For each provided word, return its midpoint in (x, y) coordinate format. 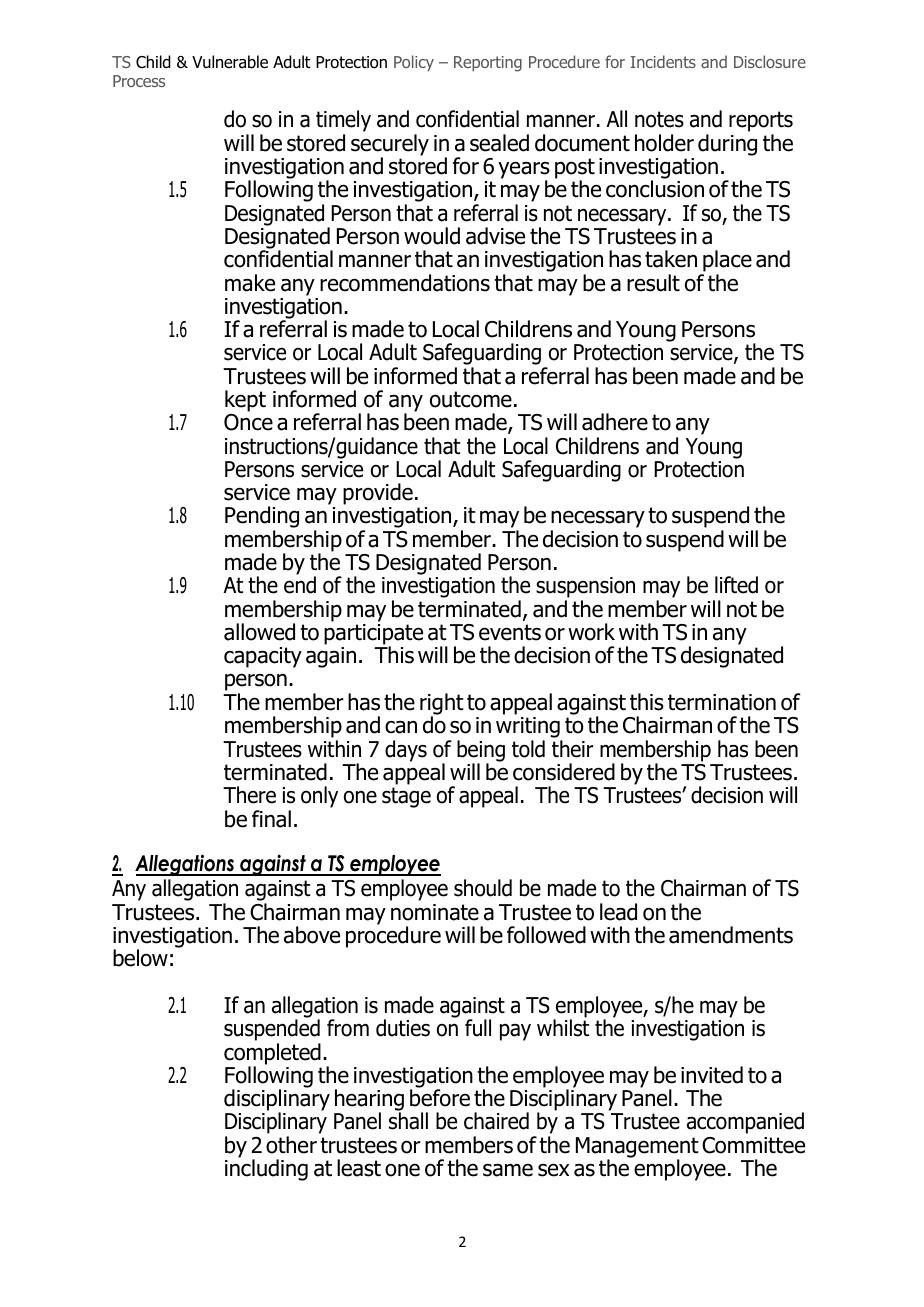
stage (406, 797)
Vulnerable (230, 62)
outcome (471, 399)
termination (722, 702)
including (266, 1169)
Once (248, 422)
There (249, 795)
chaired (496, 1121)
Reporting (488, 64)
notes (659, 119)
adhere (615, 422)
